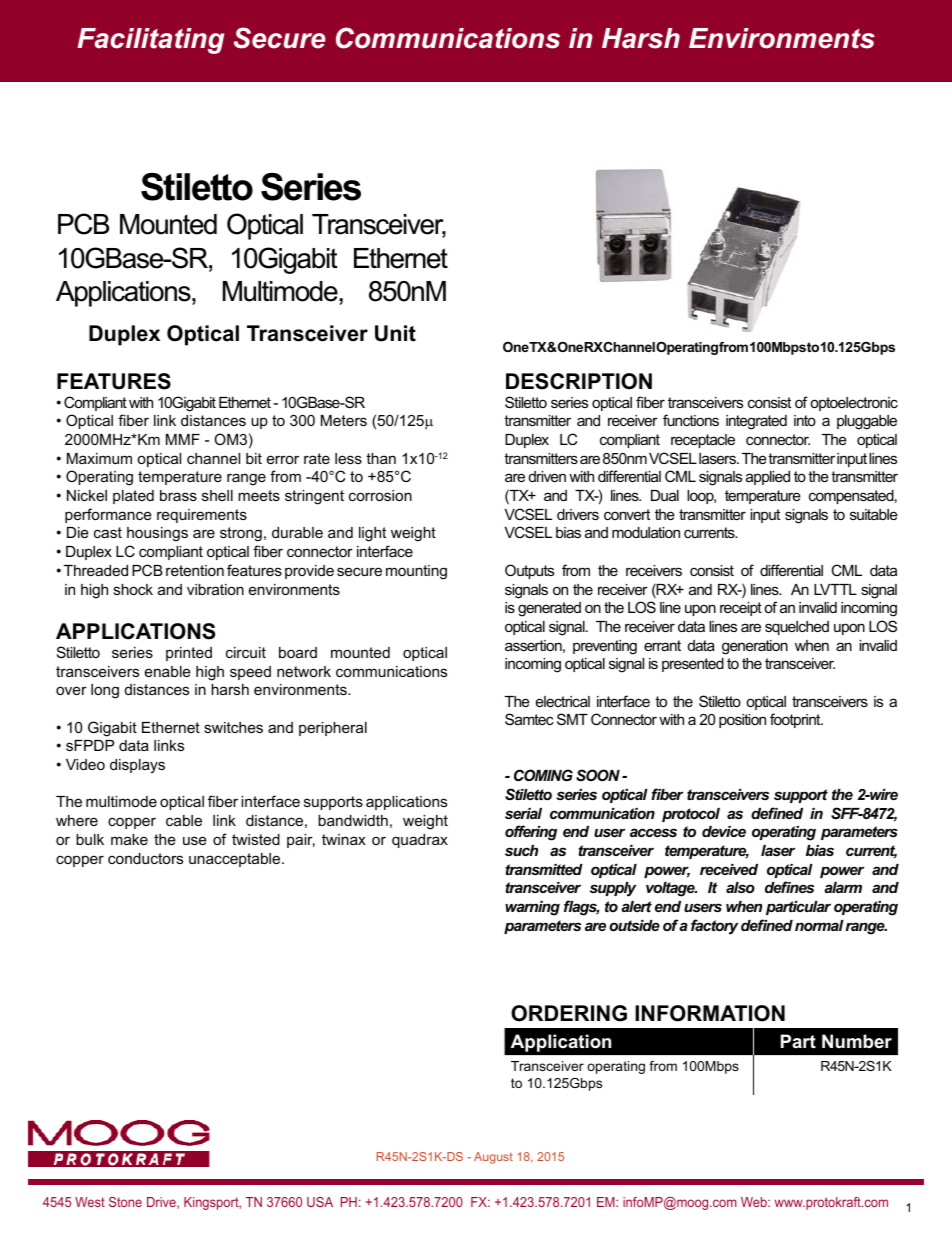 Image resolution: width=952 pixels, height=1233 pixels. I want to click on MMF, so click(183, 439).
